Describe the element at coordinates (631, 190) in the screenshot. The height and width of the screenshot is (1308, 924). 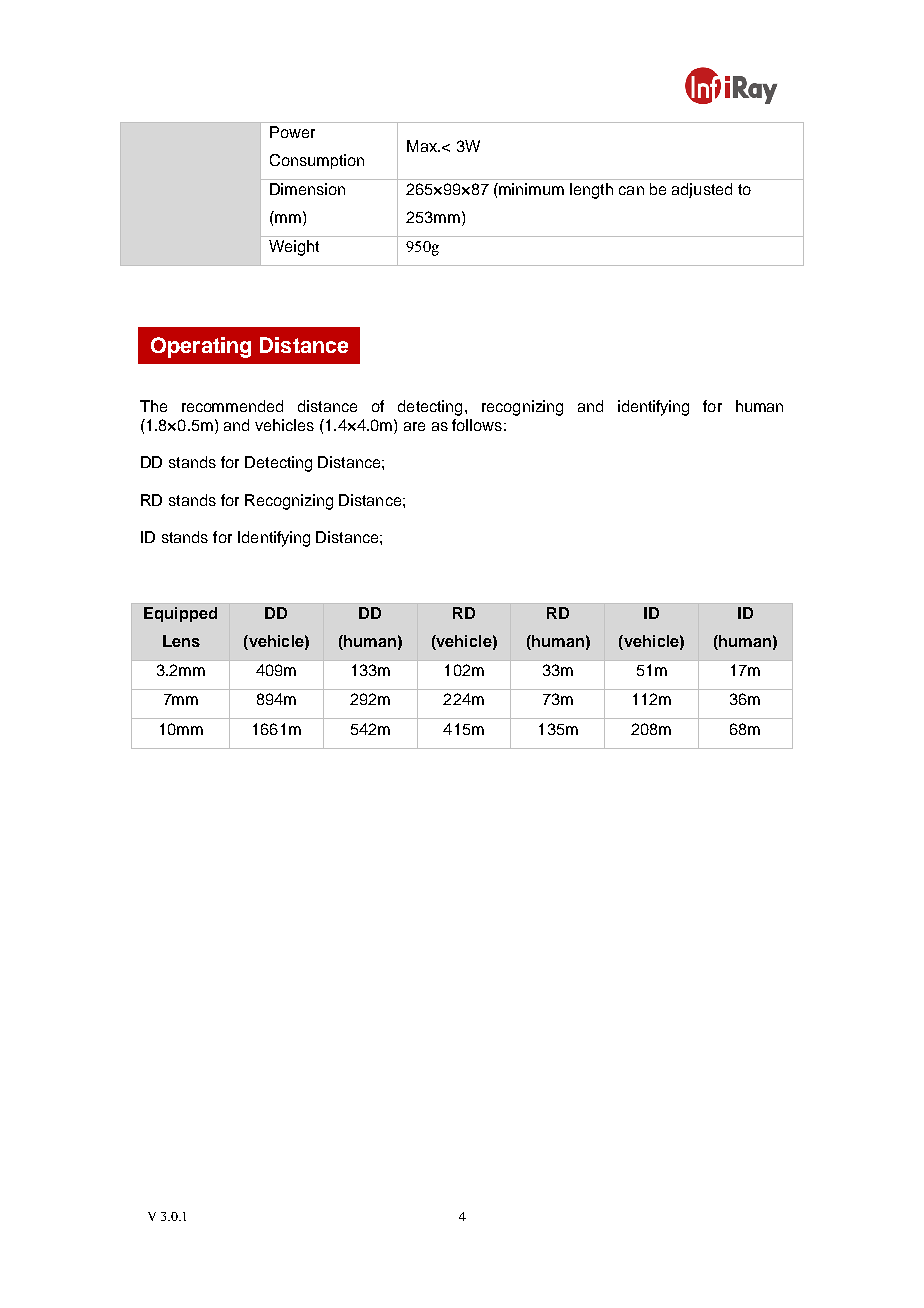
I see `can` at that location.
